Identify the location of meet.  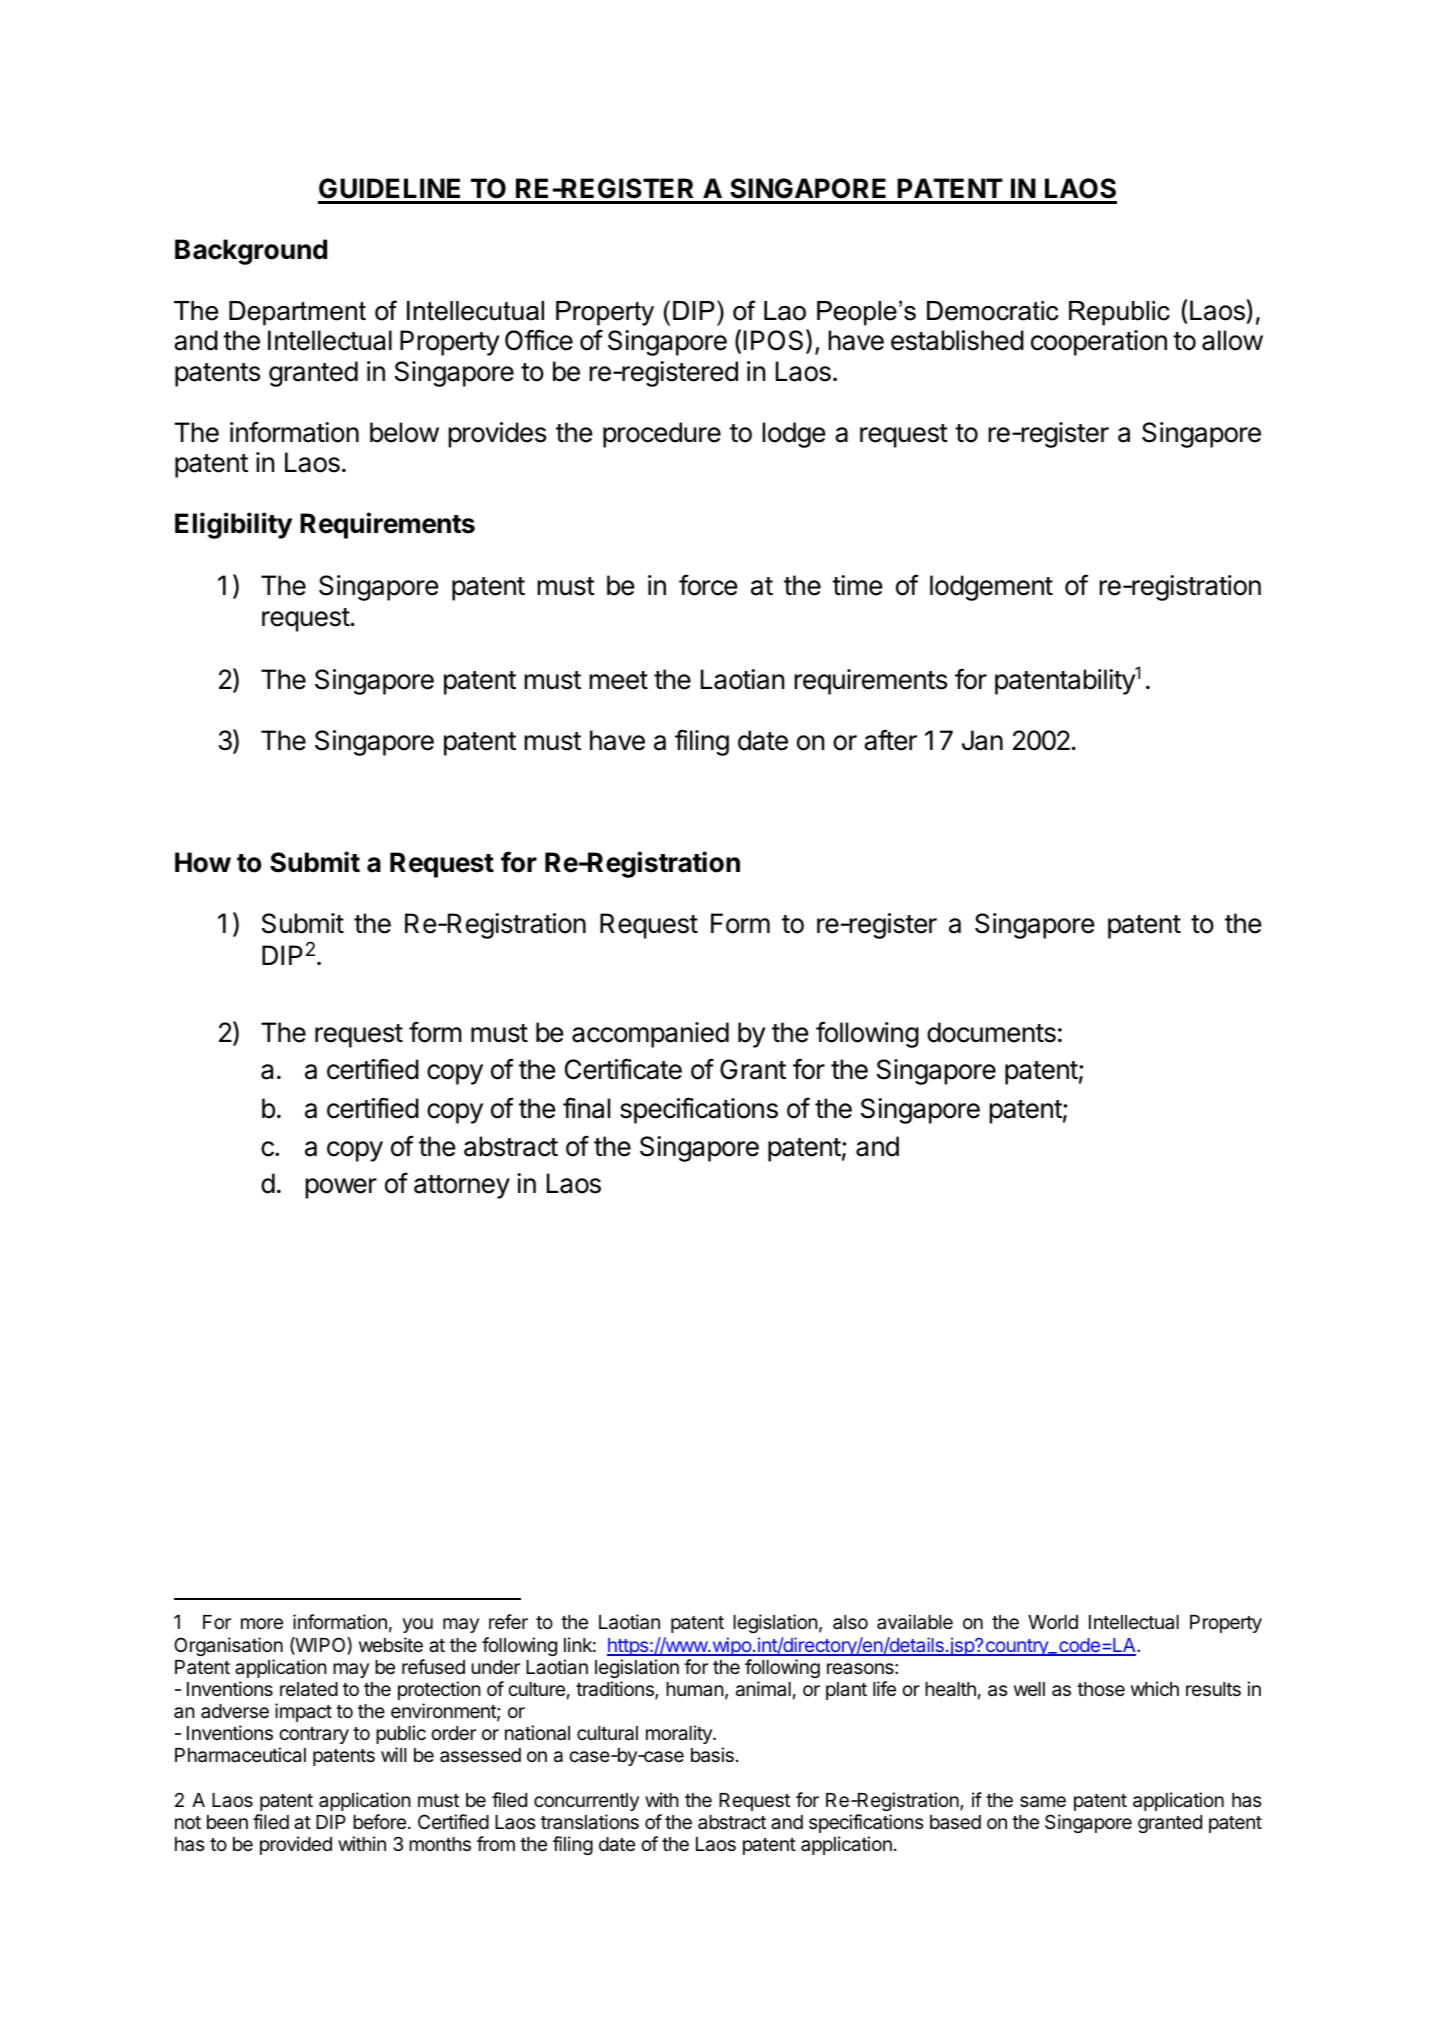
(618, 680).
